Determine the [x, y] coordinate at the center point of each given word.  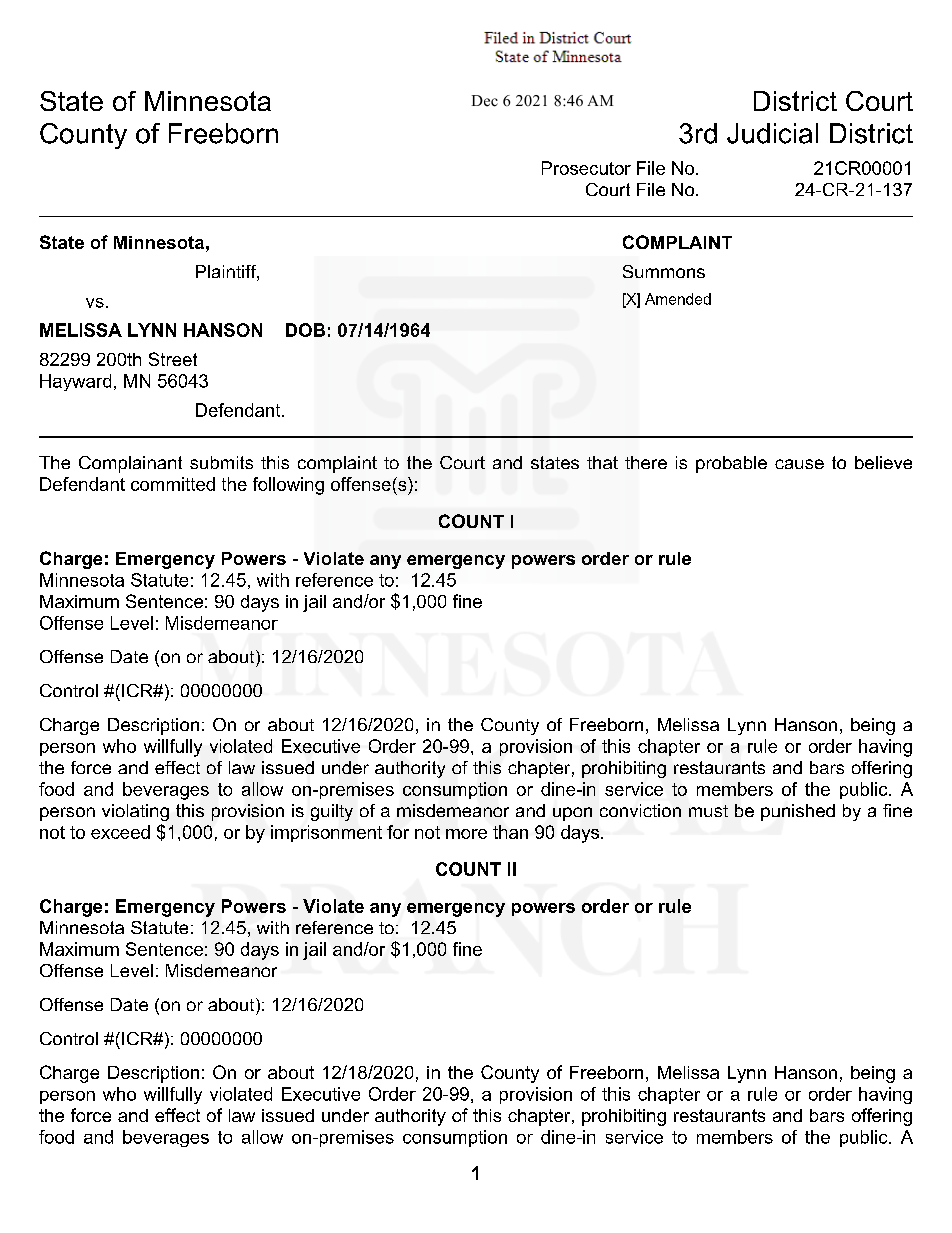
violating [135, 812]
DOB [305, 330]
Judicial [772, 133]
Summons [664, 271]
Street [173, 359]
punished [798, 812]
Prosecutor [586, 168]
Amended [678, 299]
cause [799, 464]
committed [173, 484]
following [288, 486]
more [466, 834]
